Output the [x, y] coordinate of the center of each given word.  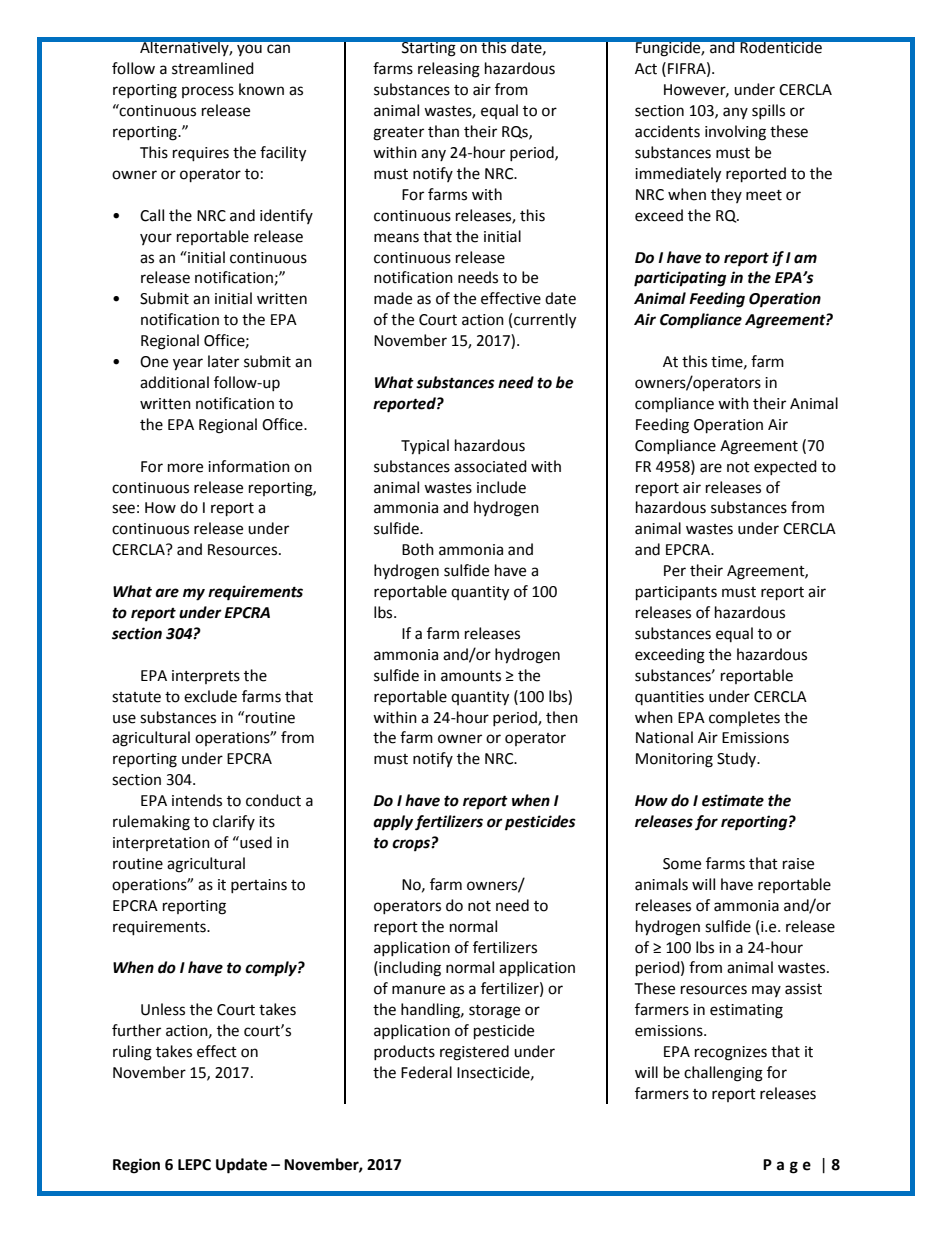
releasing [449, 70]
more [185, 468]
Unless [163, 1009]
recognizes [731, 1053]
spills [768, 111]
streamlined [213, 68]
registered [474, 1053]
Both [418, 549]
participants [676, 593]
